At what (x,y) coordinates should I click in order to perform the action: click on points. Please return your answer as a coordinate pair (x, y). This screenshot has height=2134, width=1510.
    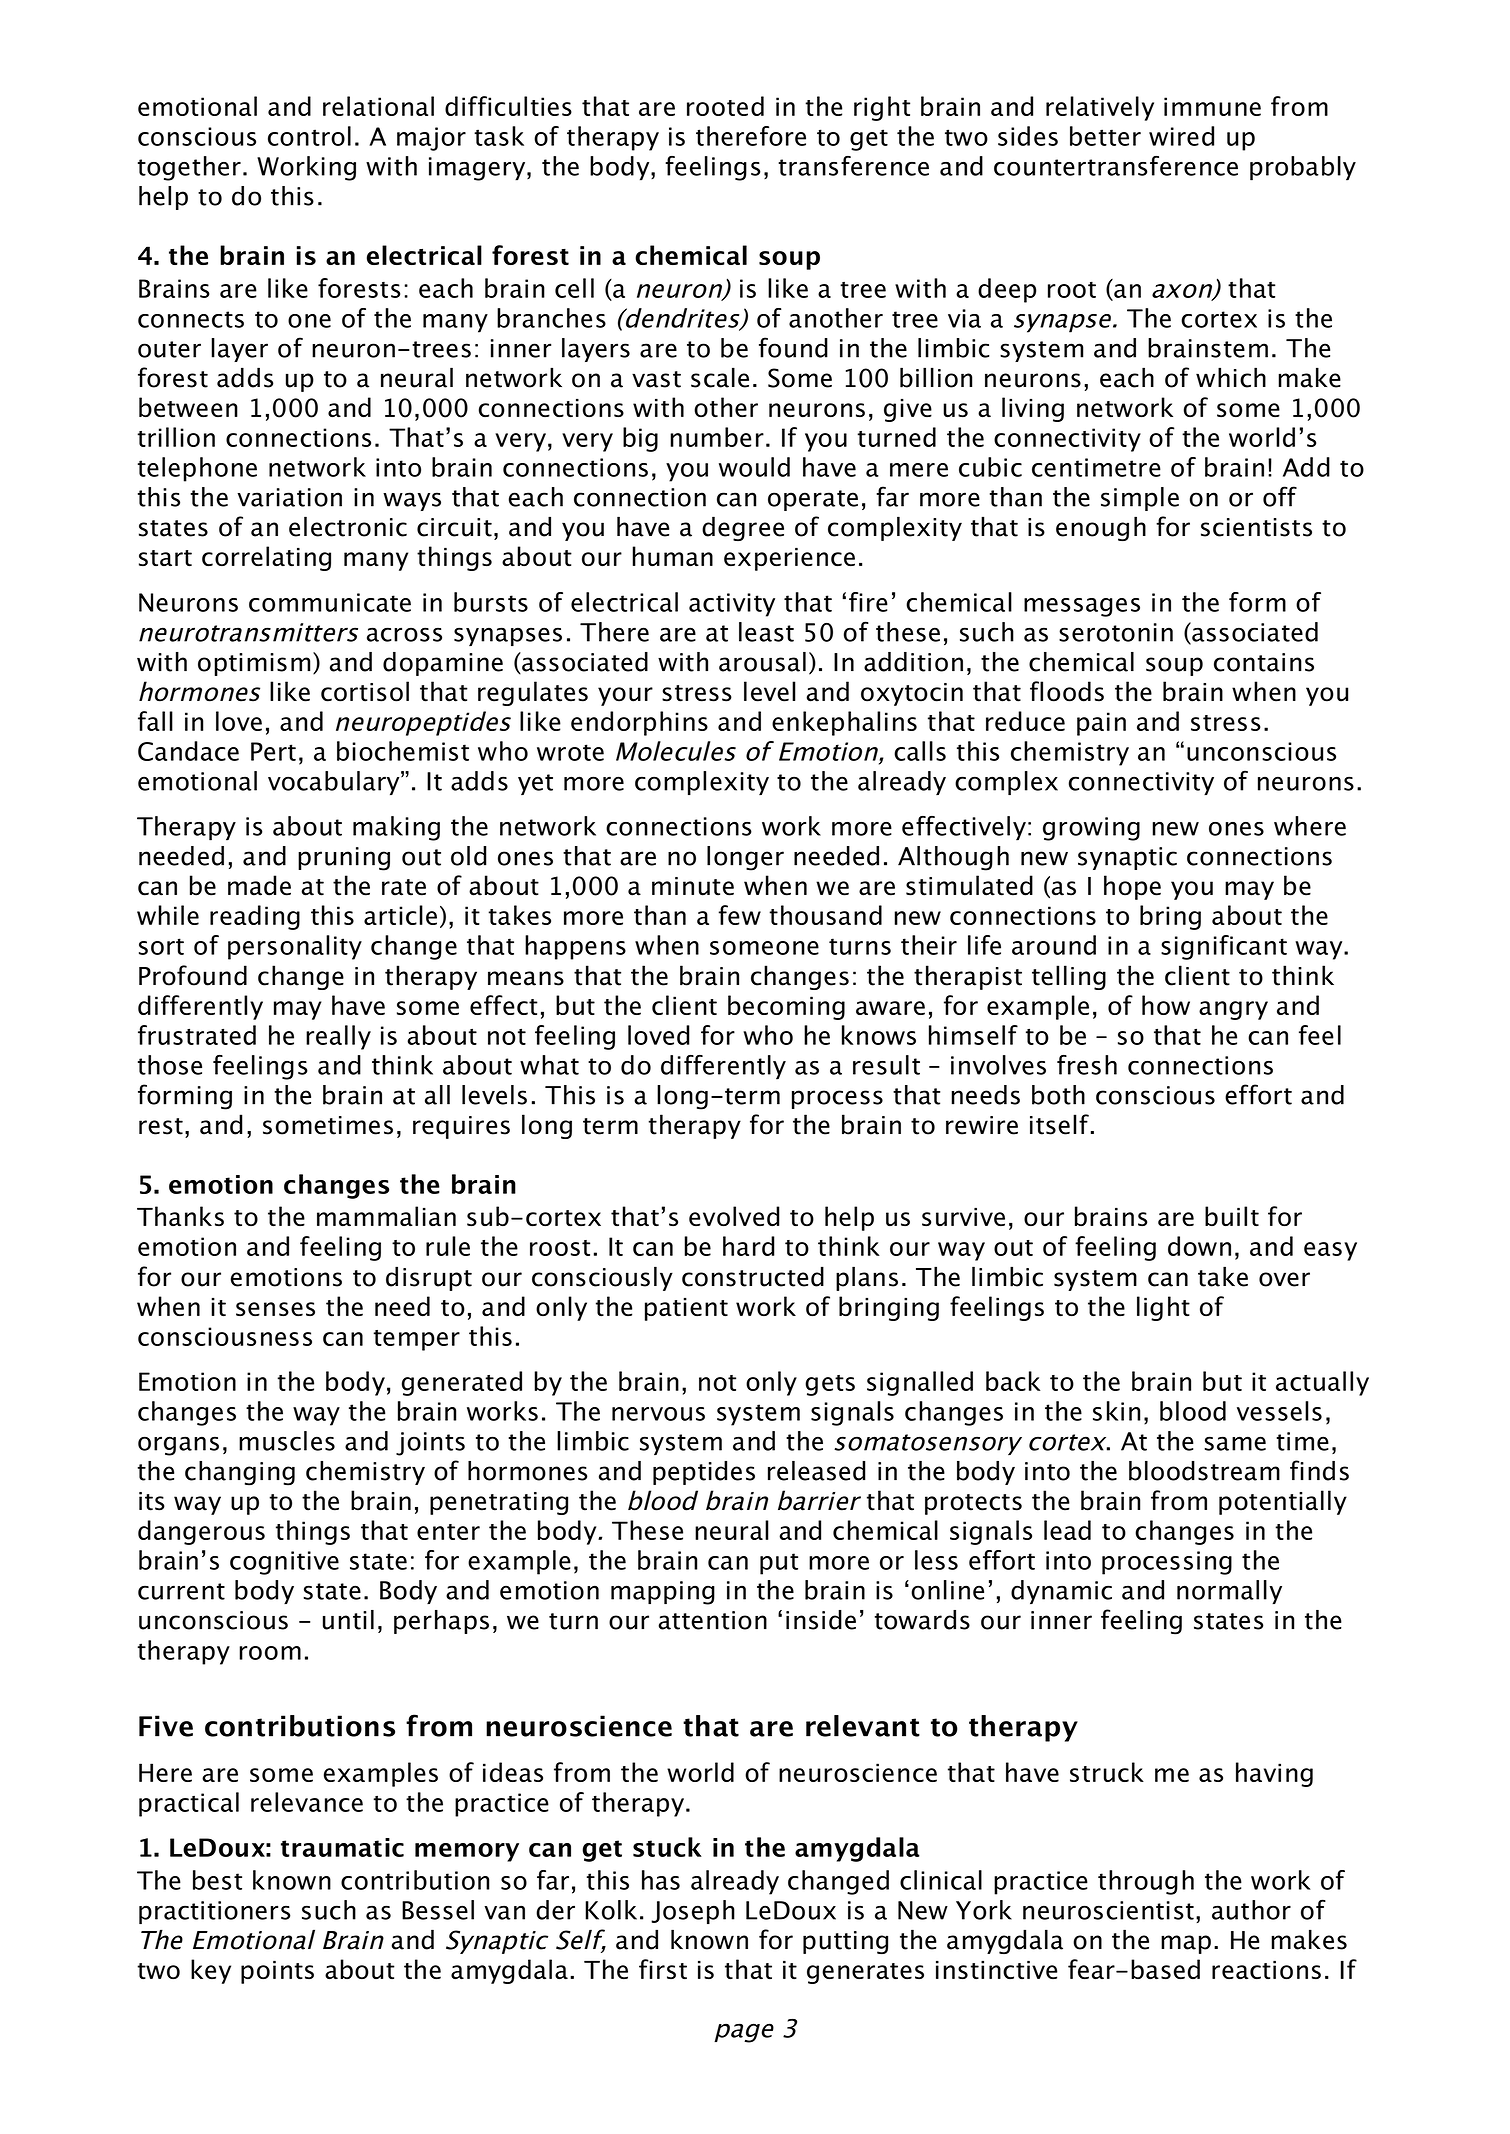
    Looking at the image, I should click on (277, 1972).
